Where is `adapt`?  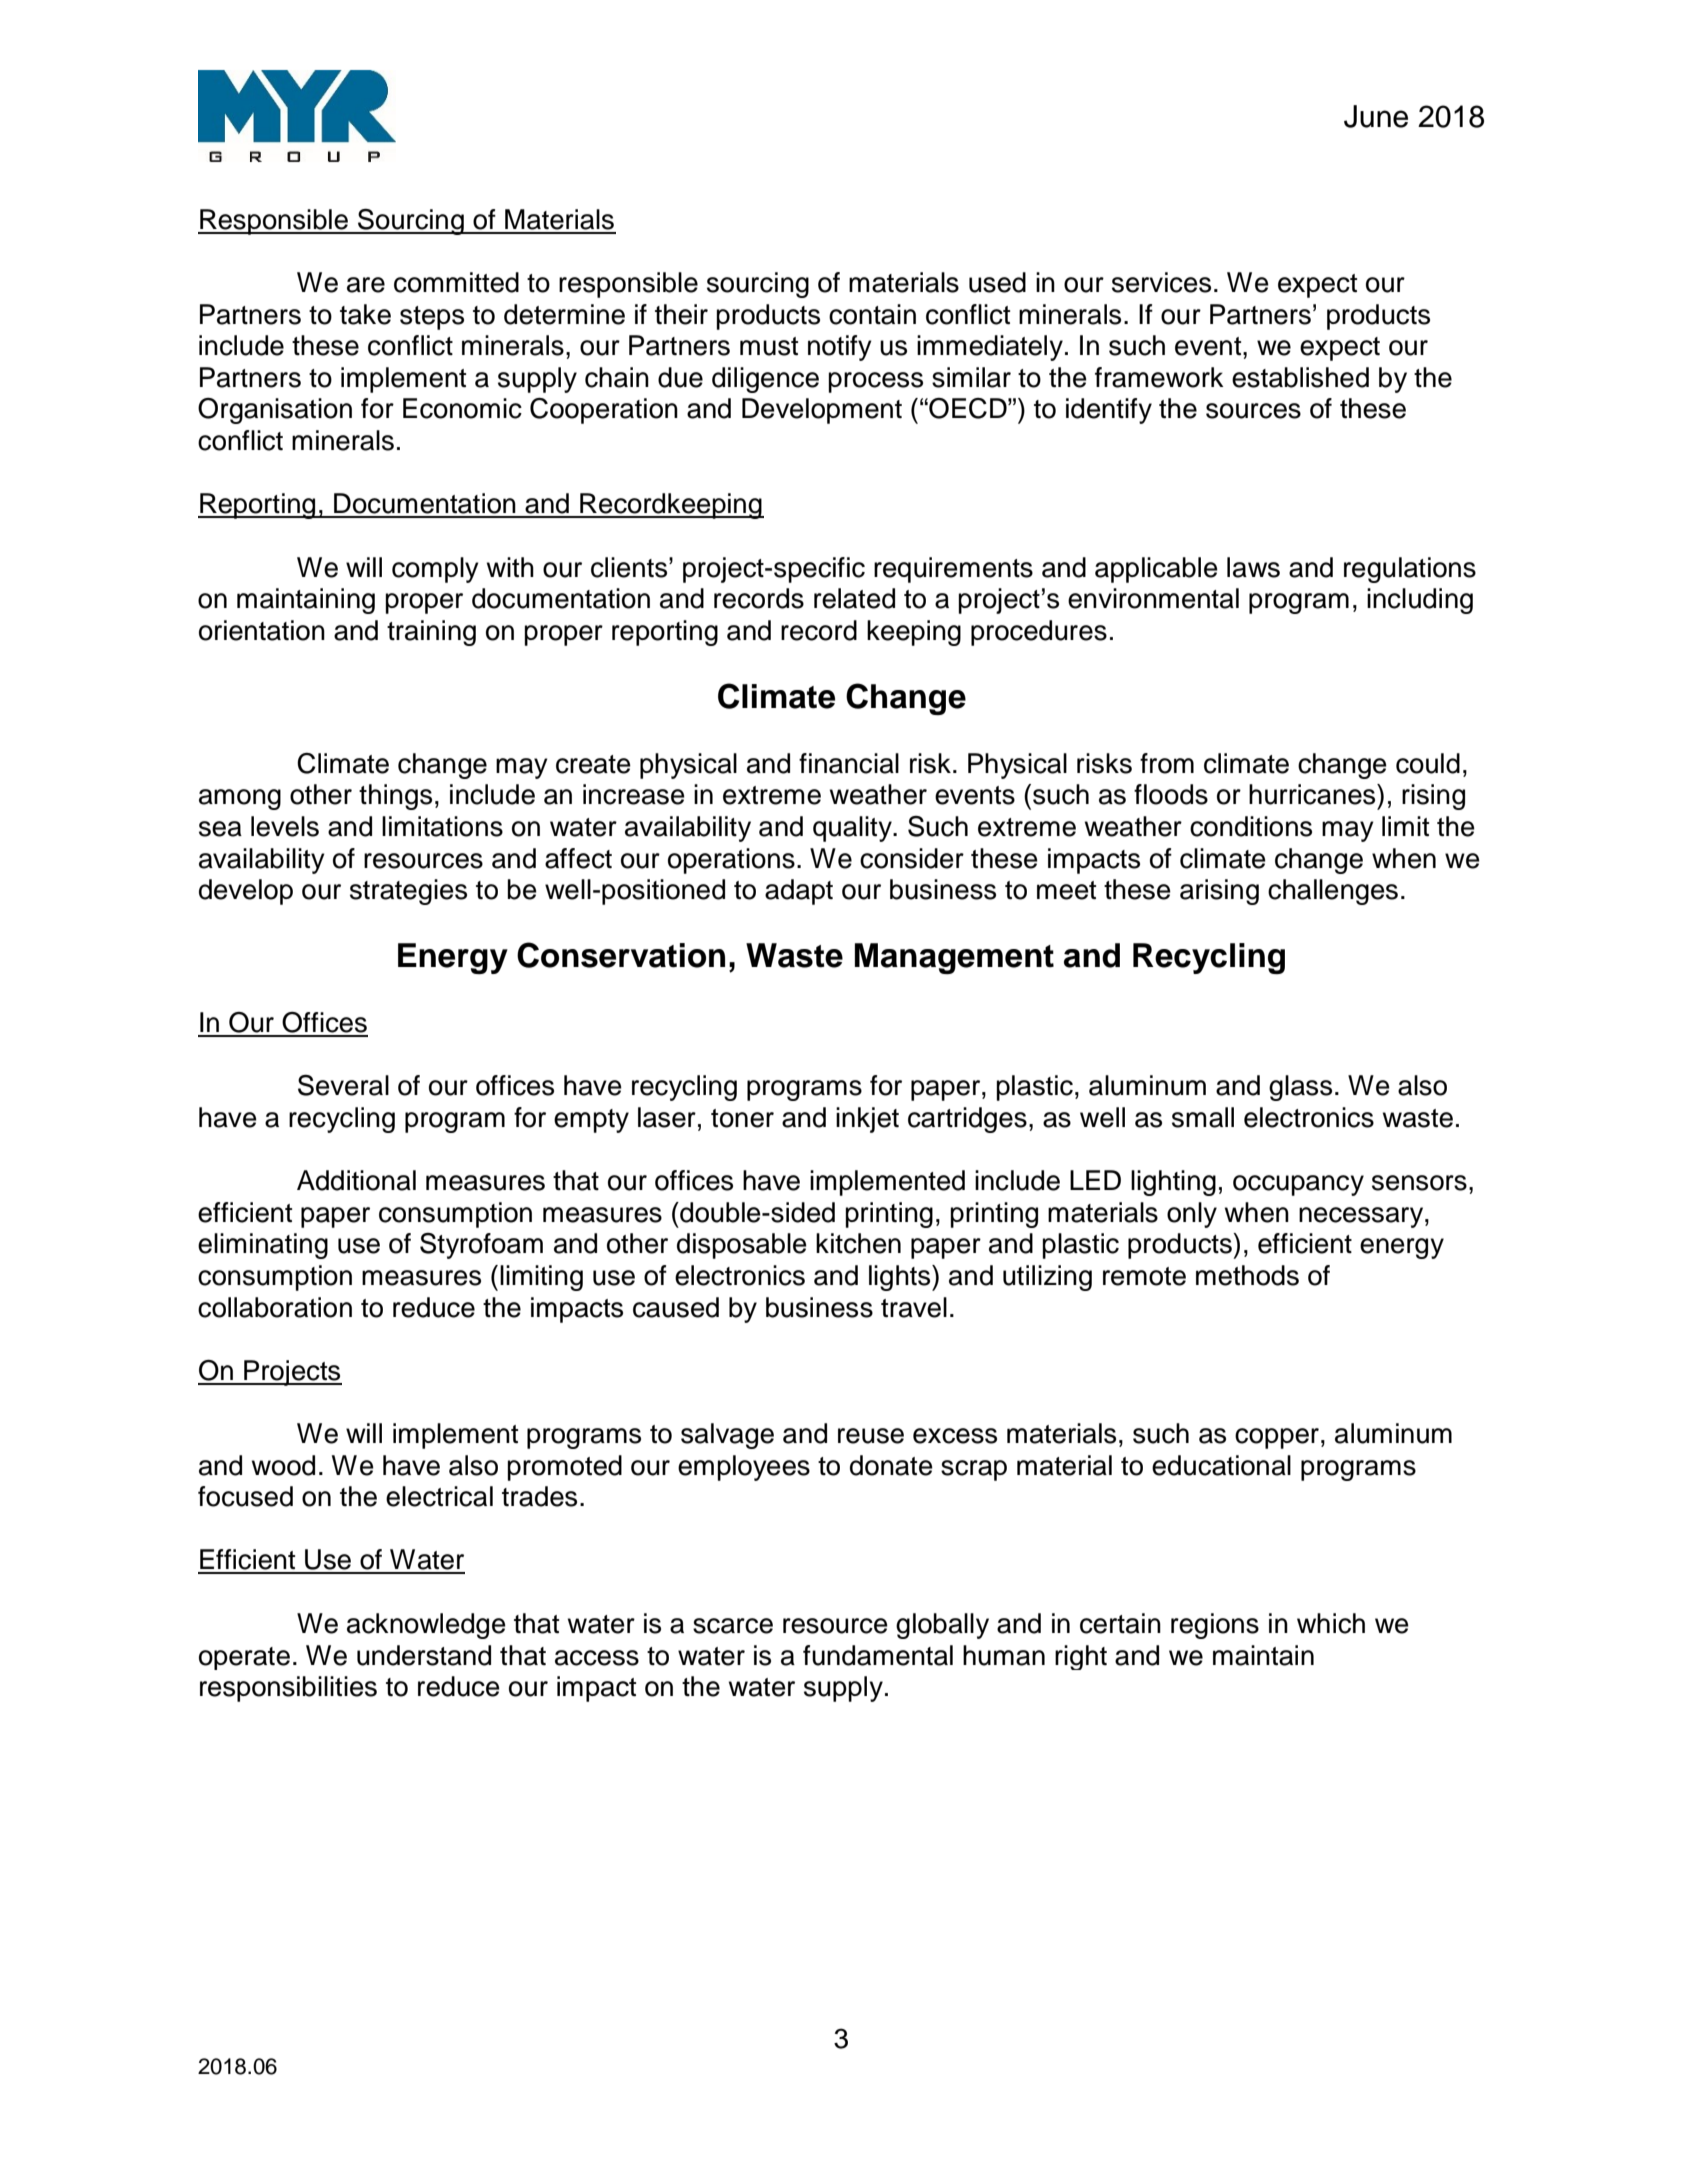 adapt is located at coordinates (799, 892).
